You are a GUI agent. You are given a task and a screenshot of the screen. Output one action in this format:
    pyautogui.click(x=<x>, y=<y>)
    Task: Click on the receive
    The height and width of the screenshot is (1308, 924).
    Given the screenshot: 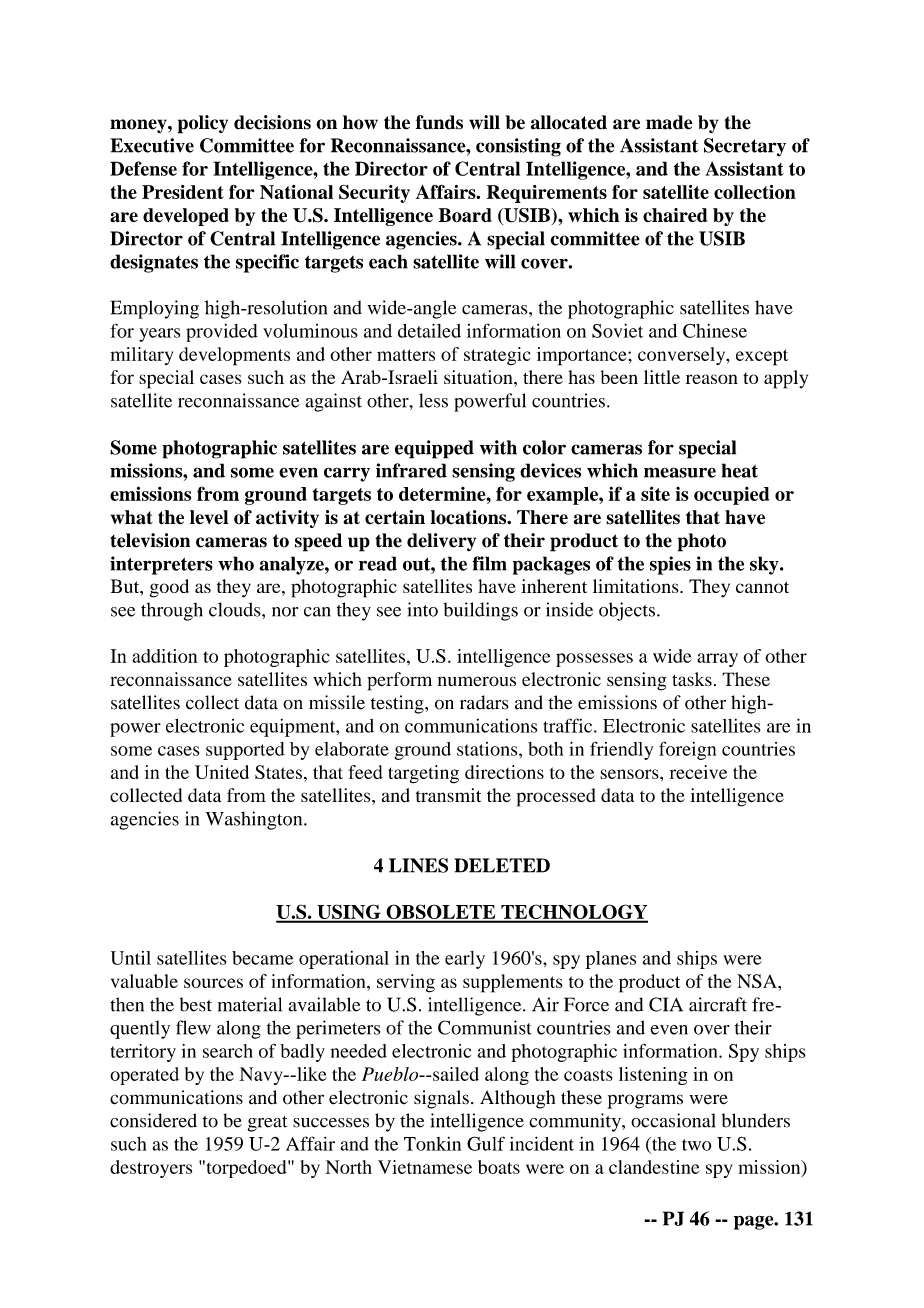 What is the action you would take?
    pyautogui.click(x=698, y=772)
